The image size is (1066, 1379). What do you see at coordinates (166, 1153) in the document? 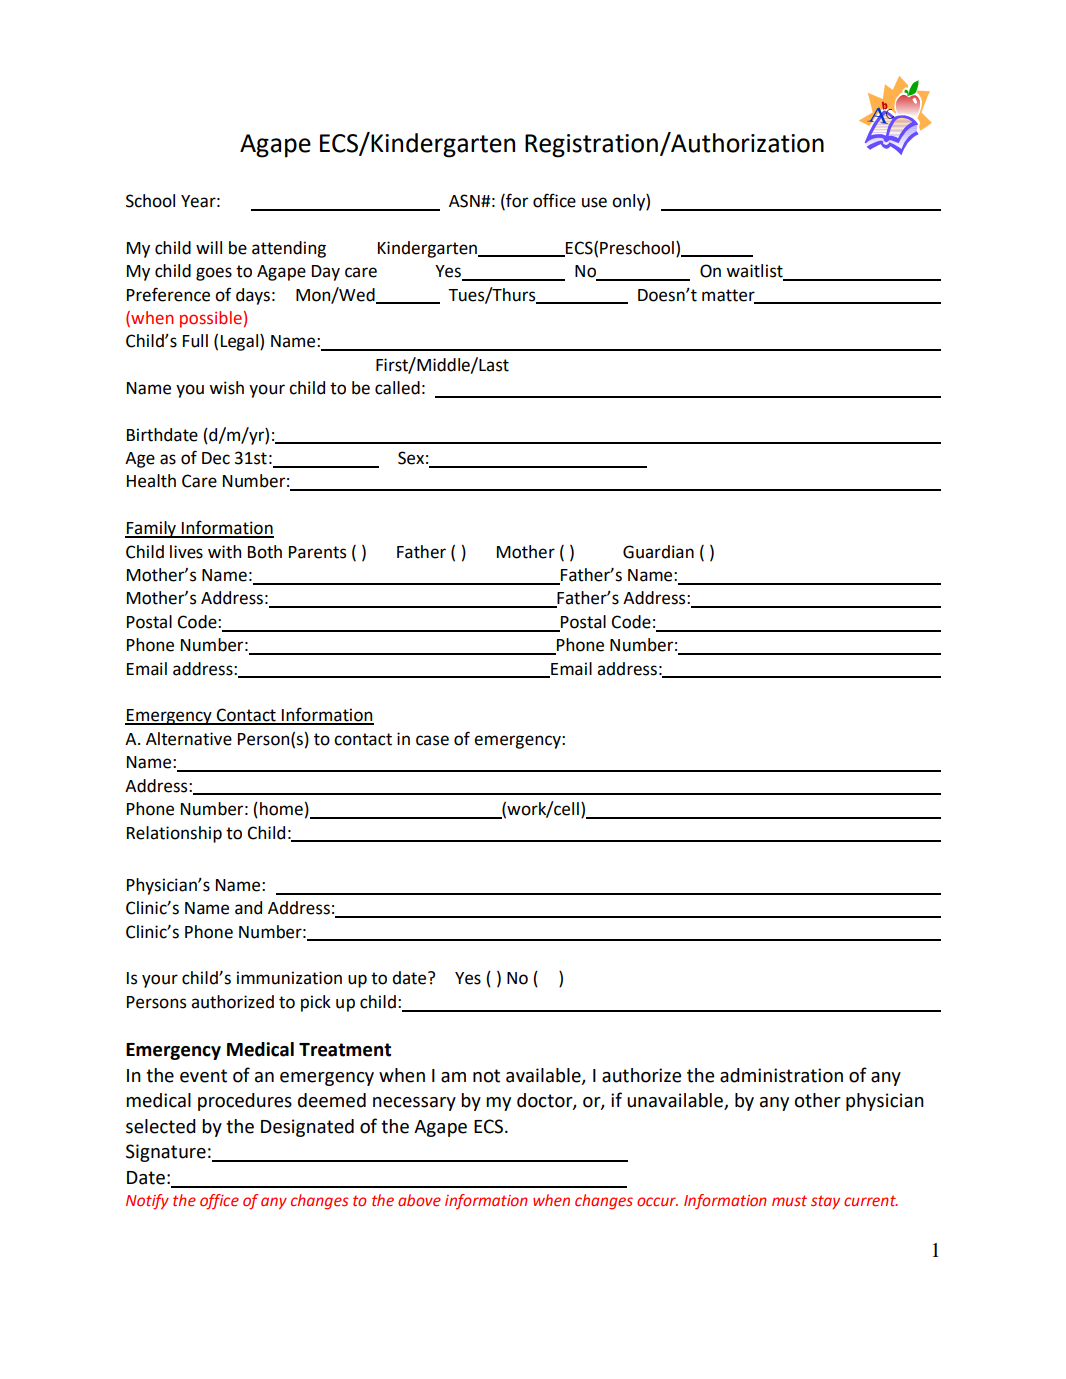
I see `Signature` at bounding box center [166, 1153].
